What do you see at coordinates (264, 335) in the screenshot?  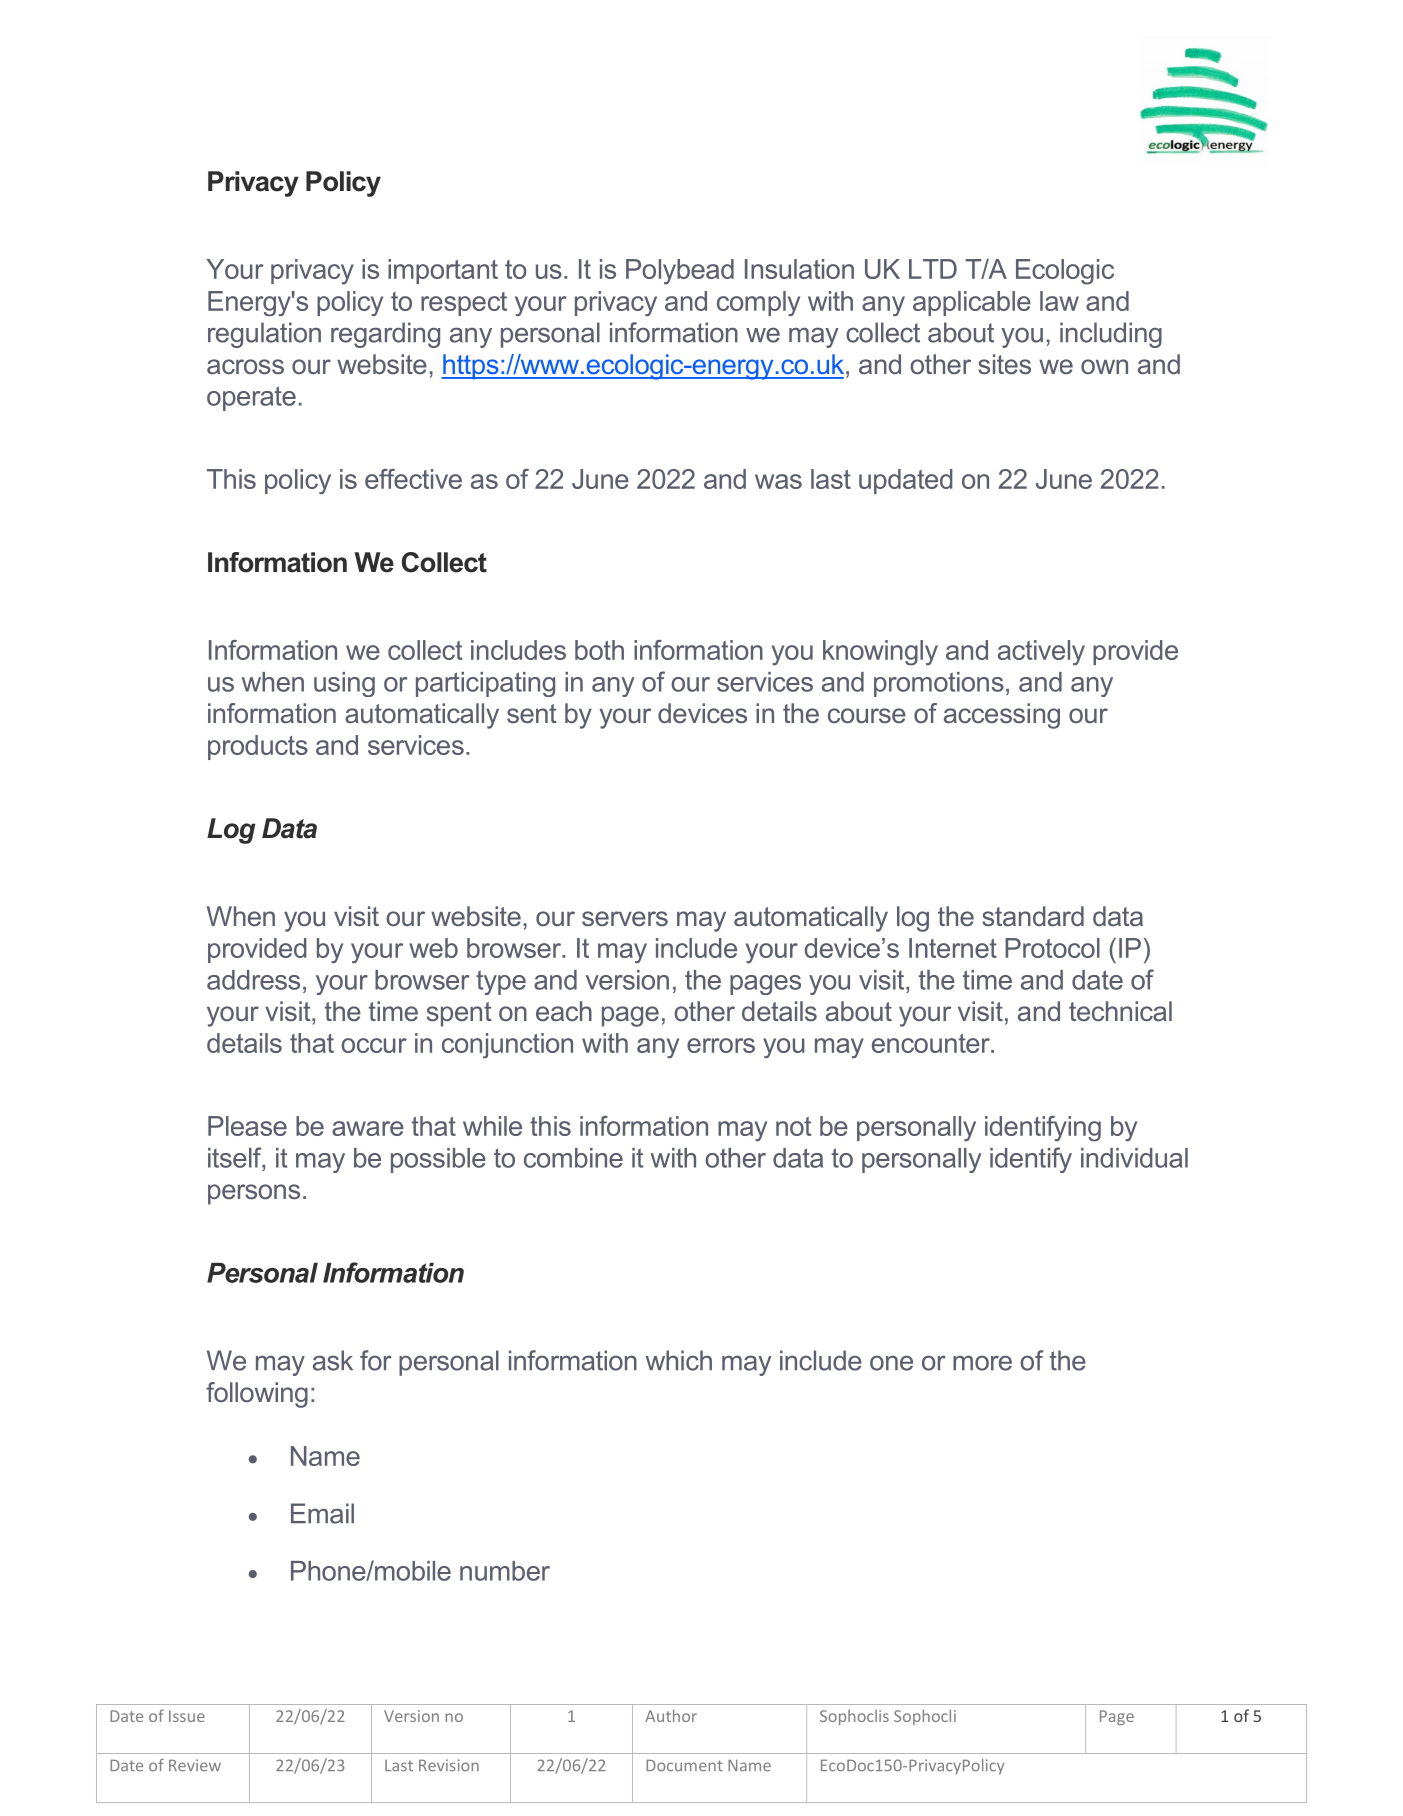 I see `regulation` at bounding box center [264, 335].
